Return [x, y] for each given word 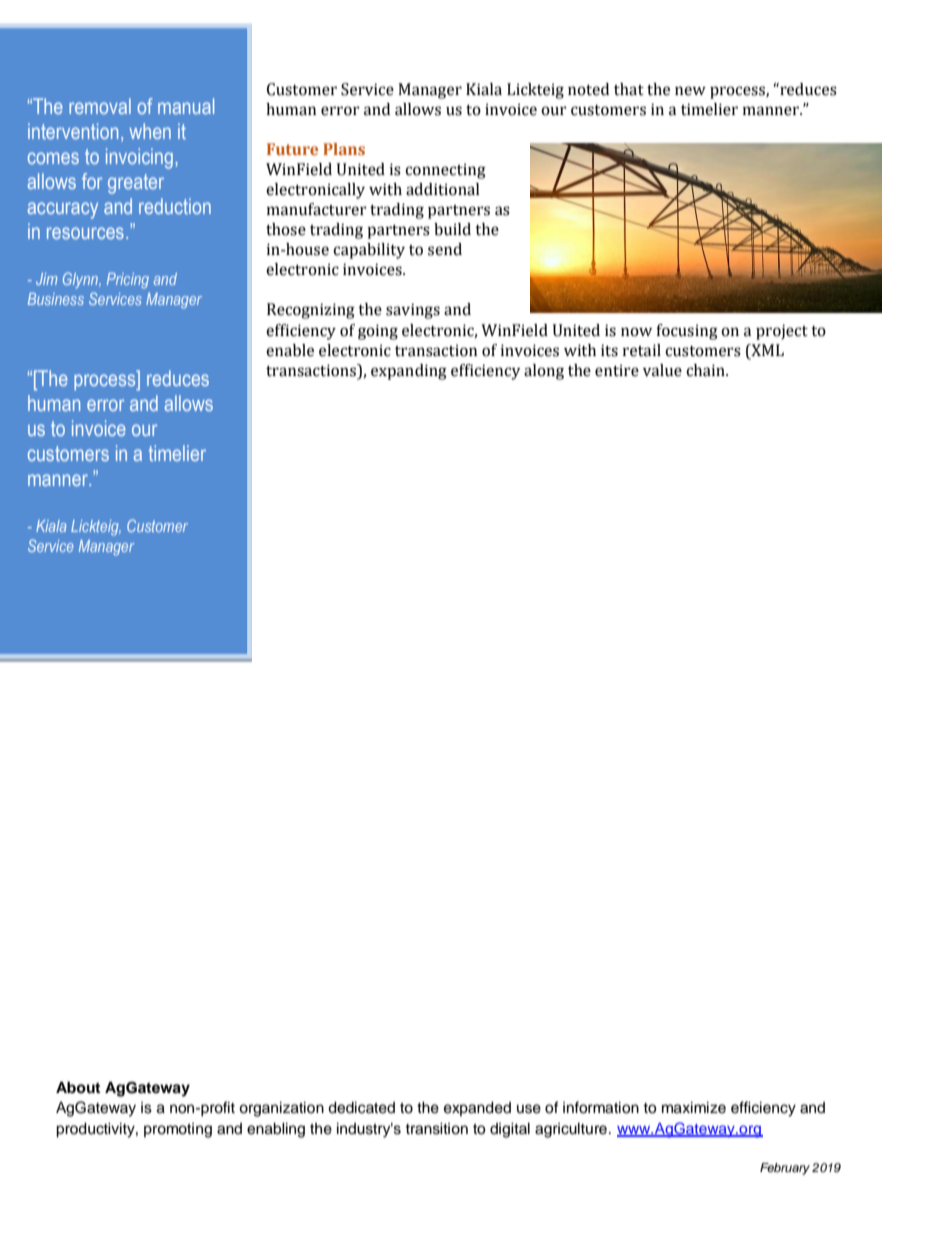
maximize [694, 1108]
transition [436, 1129]
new [690, 91]
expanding [409, 372]
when [150, 131]
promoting [178, 1130]
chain [706, 370]
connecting [445, 171]
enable [290, 350]
